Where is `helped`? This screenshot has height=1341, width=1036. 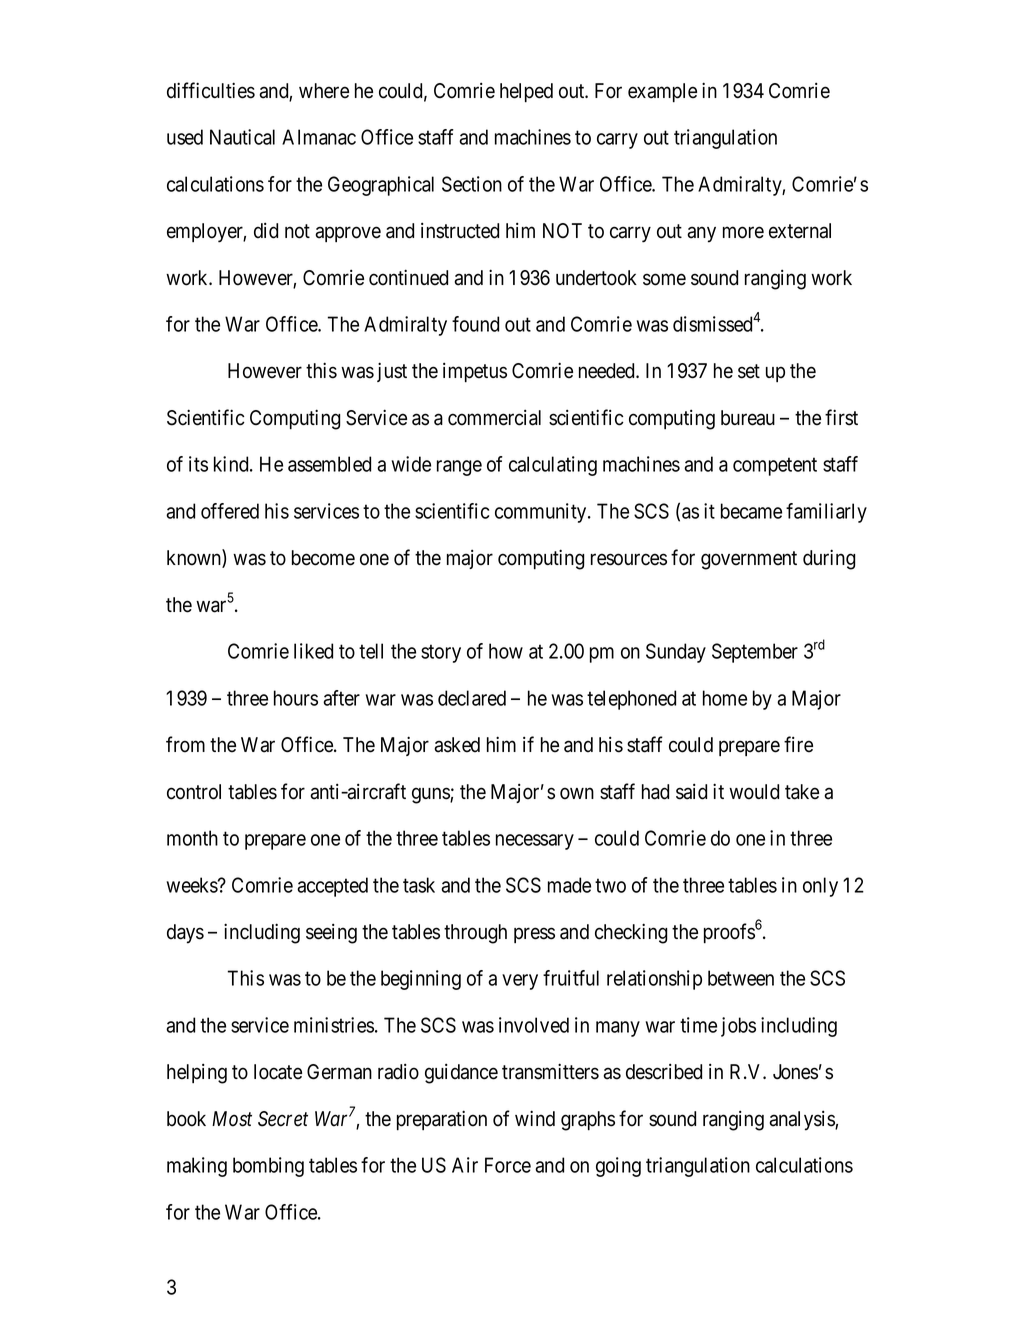 helped is located at coordinates (526, 93).
